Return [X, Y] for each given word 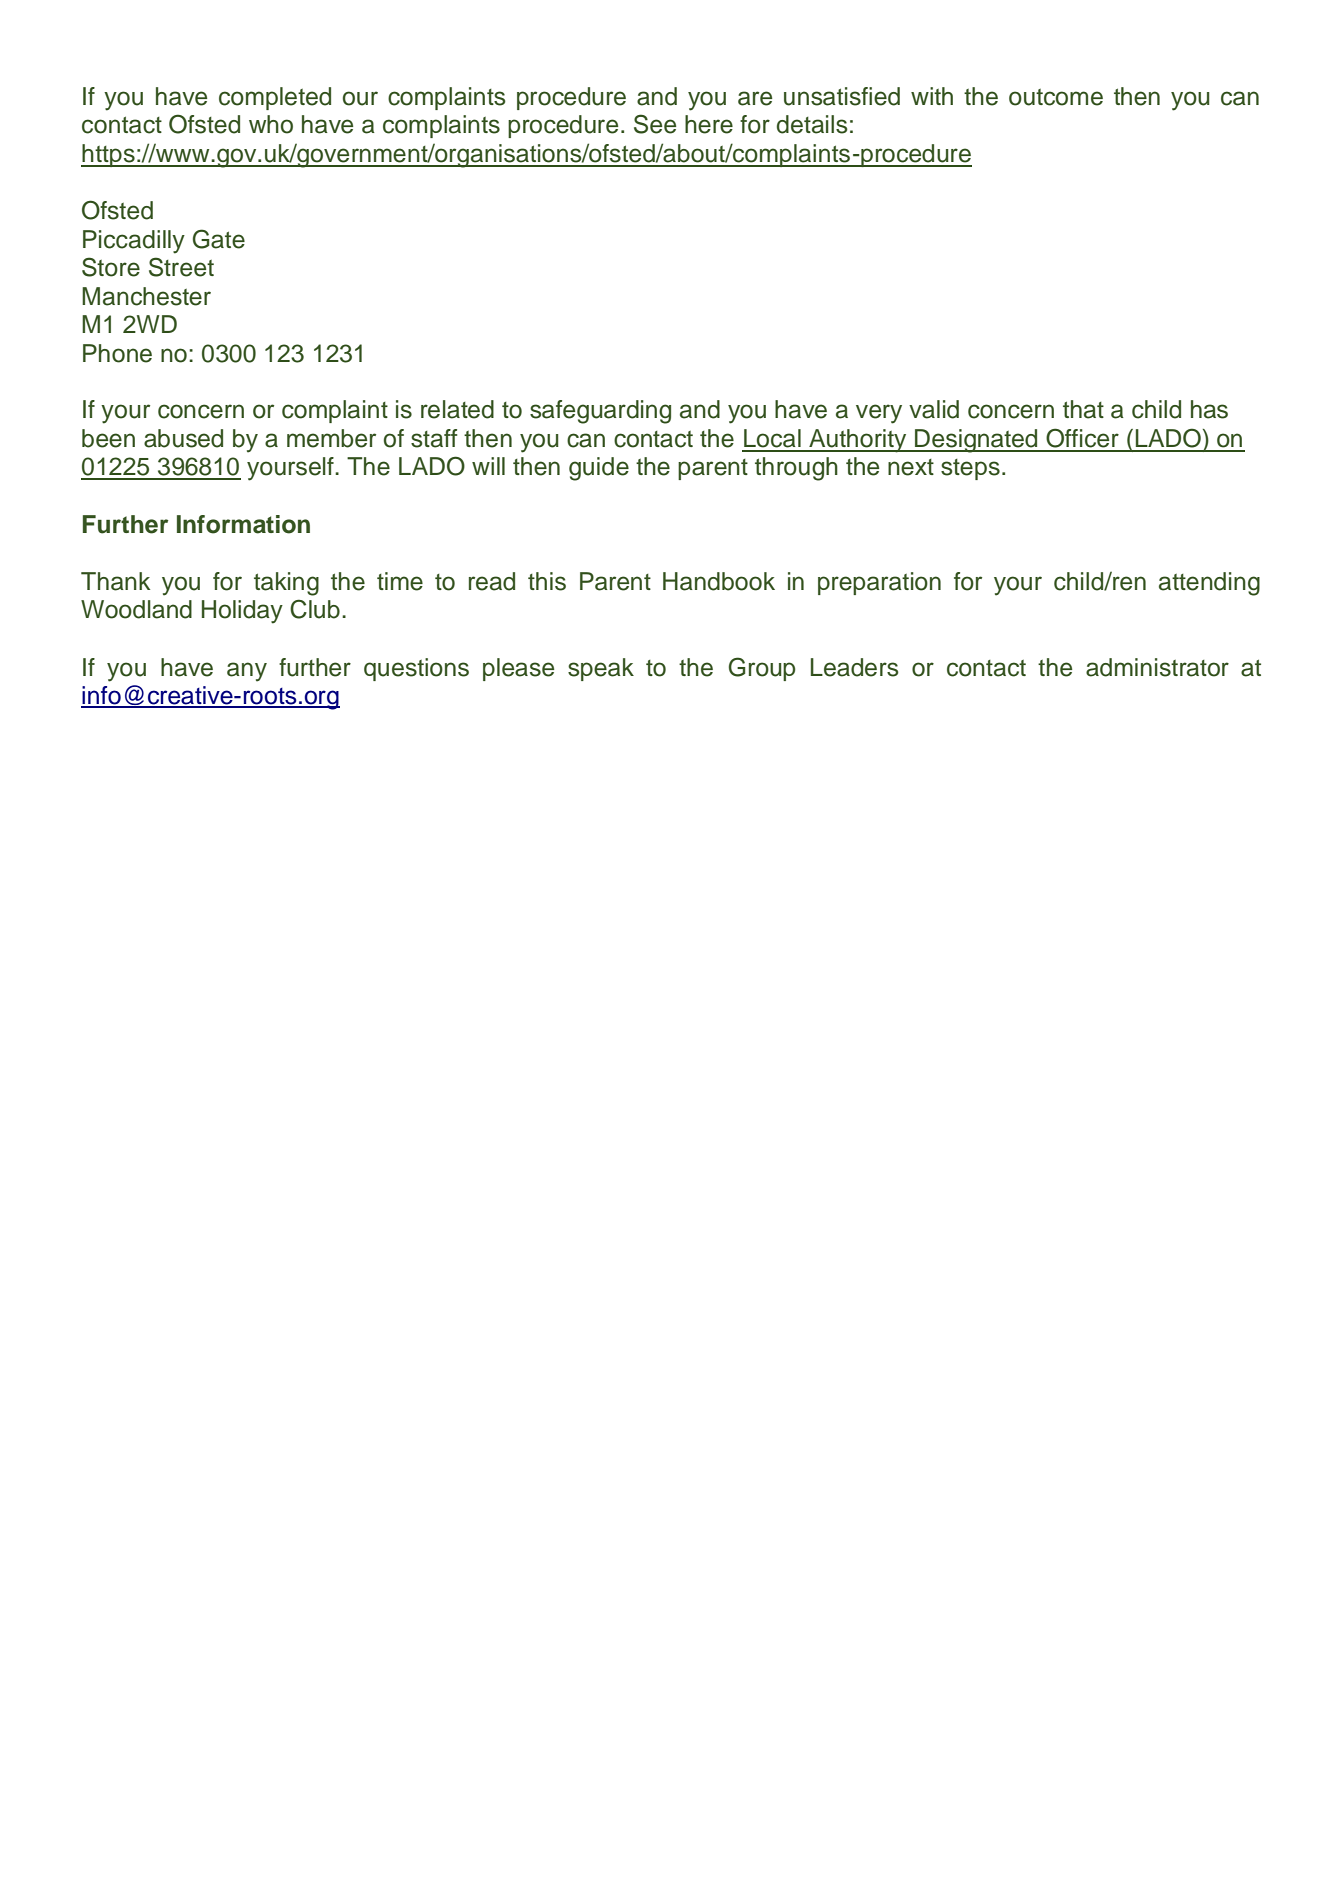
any [247, 672]
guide [599, 469]
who [271, 124]
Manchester [146, 296]
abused [183, 438]
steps [970, 469]
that [1083, 409]
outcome [1056, 97]
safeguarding [600, 412]
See [655, 124]
